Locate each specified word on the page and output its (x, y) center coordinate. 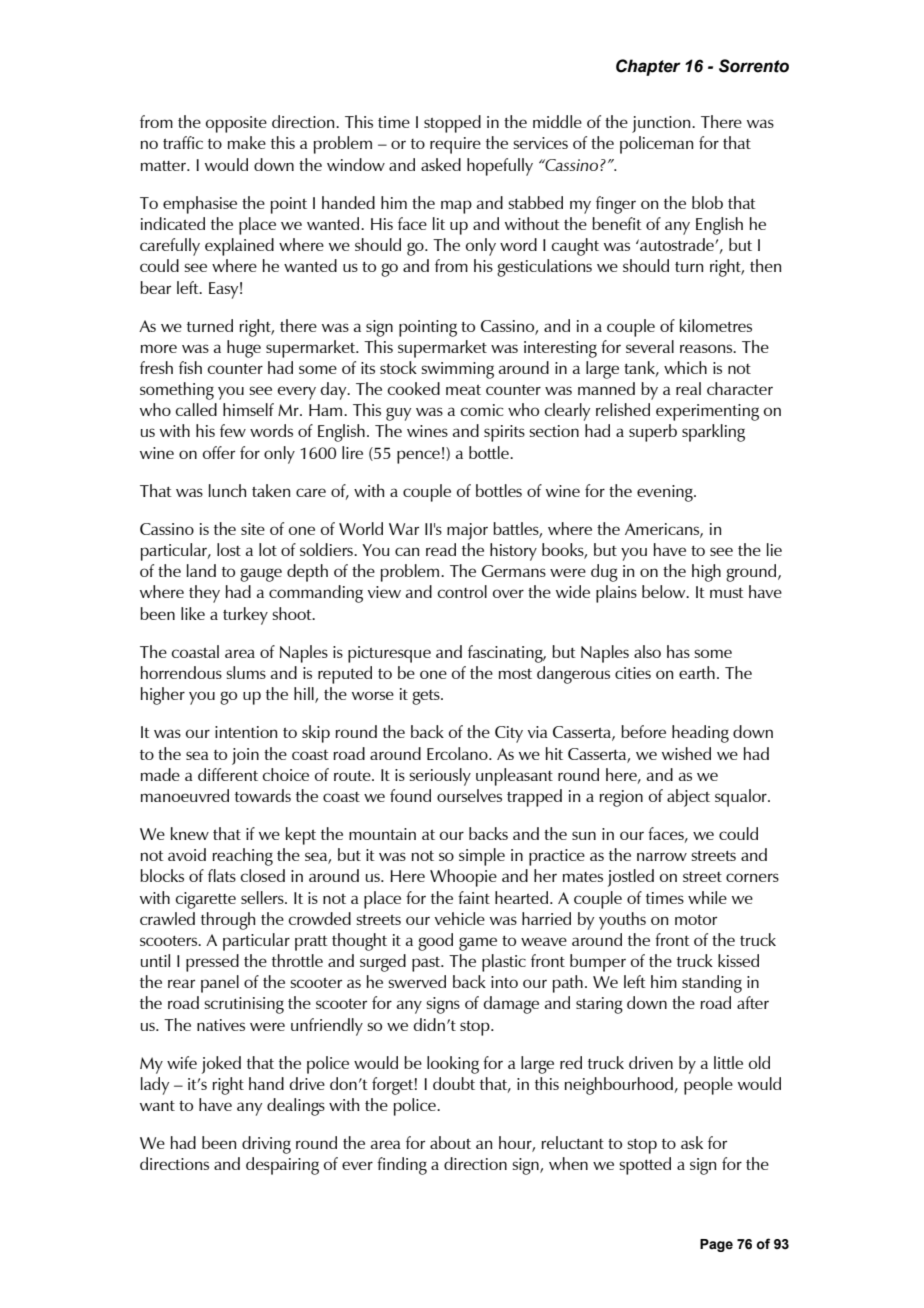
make (247, 142)
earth (697, 672)
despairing (282, 1166)
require (455, 145)
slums (246, 672)
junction (662, 124)
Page (716, 1245)
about (450, 1142)
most (515, 674)
